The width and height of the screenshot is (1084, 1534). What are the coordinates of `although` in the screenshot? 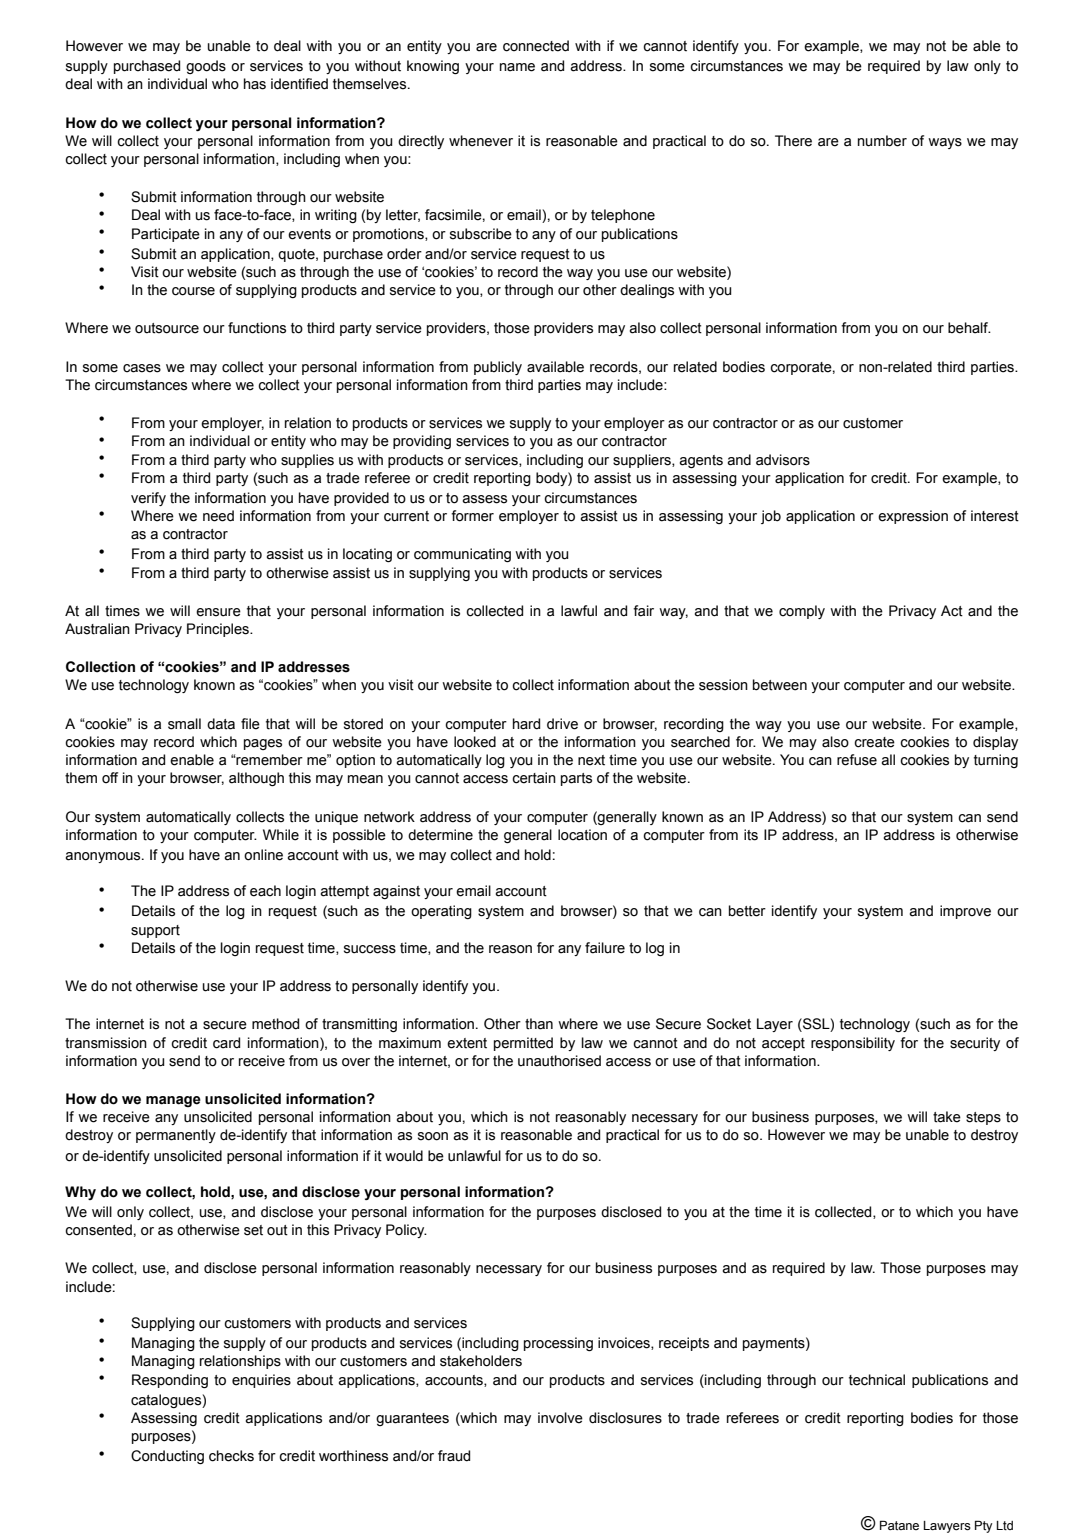 It's located at (256, 779).
